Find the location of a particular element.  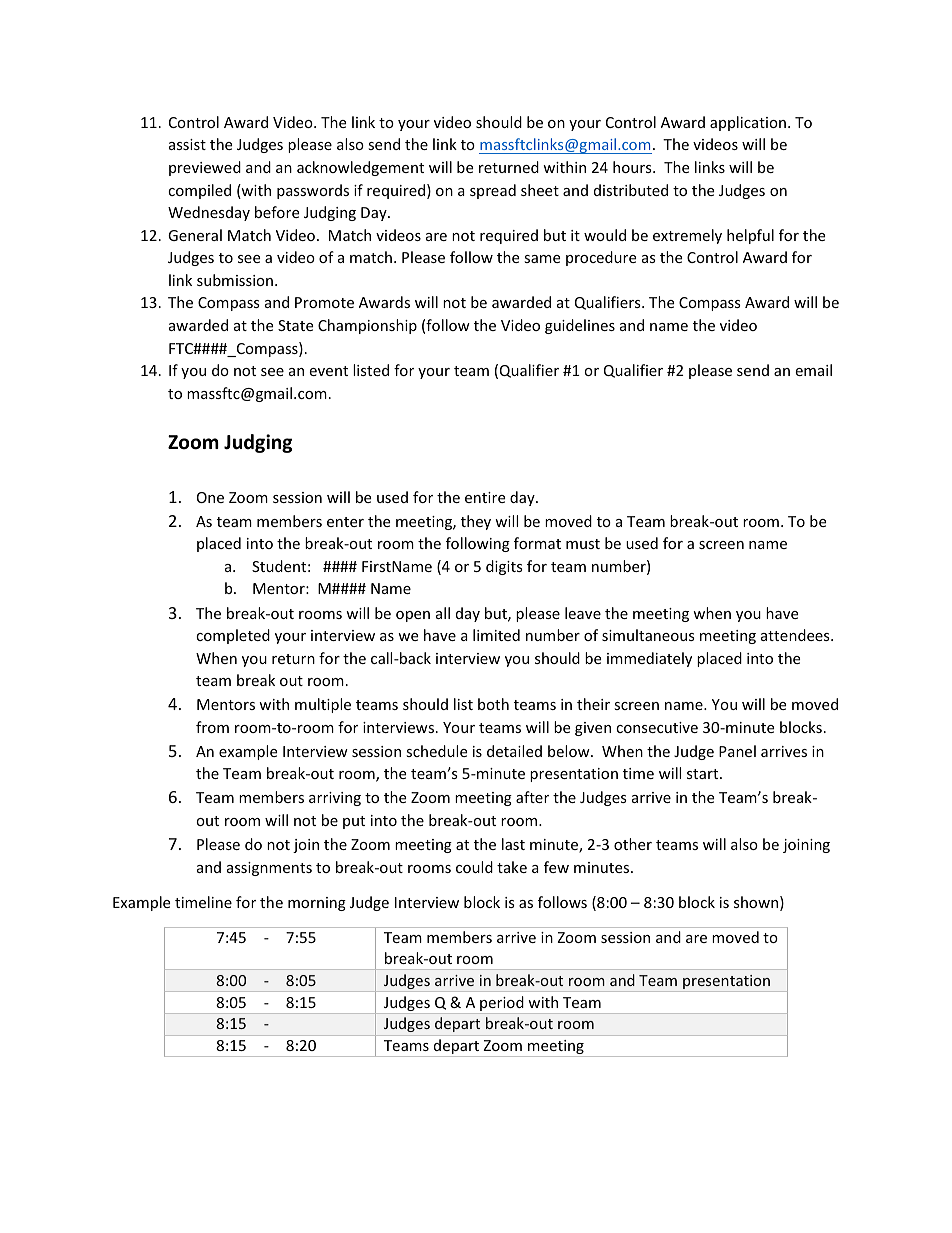

detailed is located at coordinates (514, 751).
